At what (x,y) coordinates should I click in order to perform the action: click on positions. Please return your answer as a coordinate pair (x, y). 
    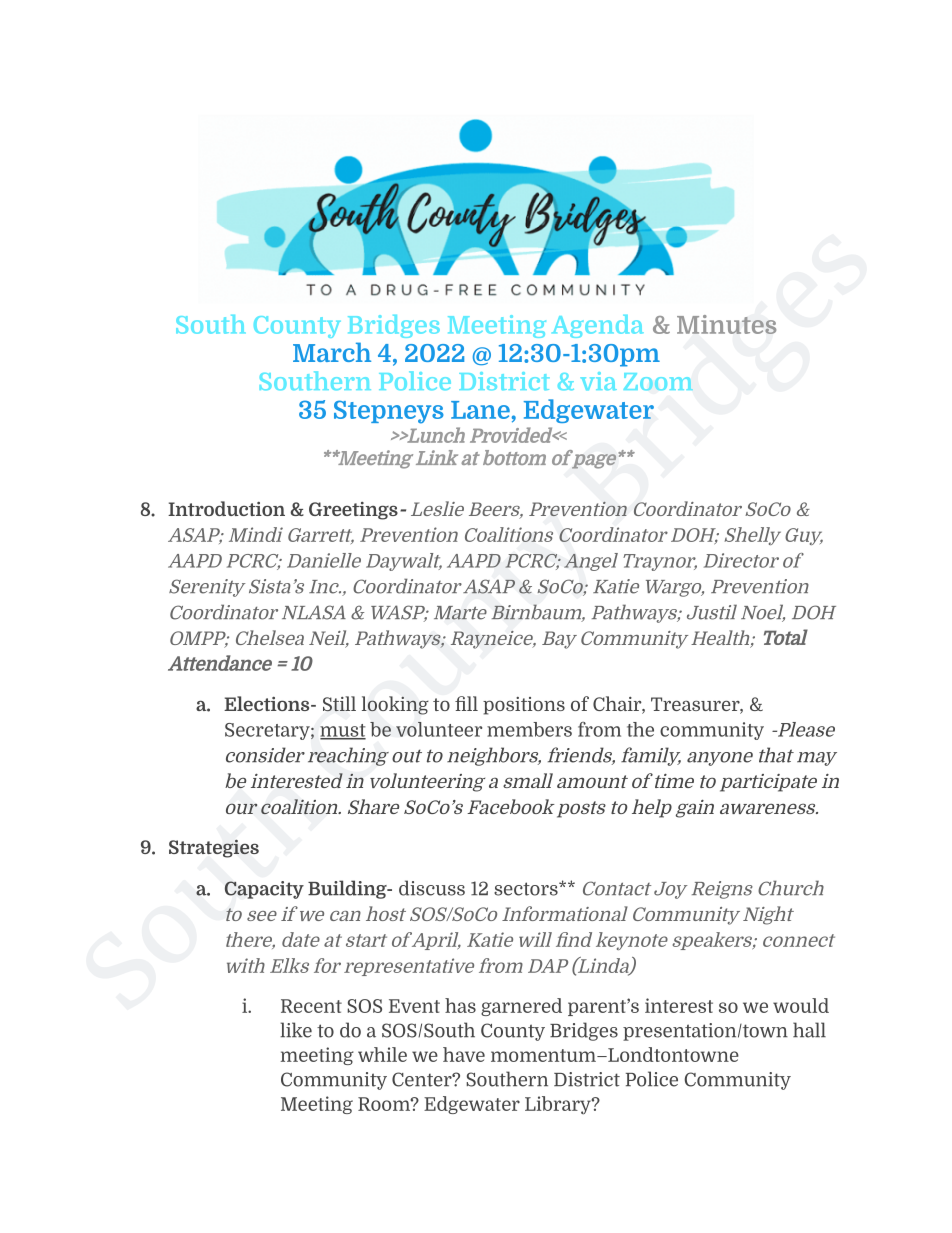
    Looking at the image, I should click on (524, 706).
